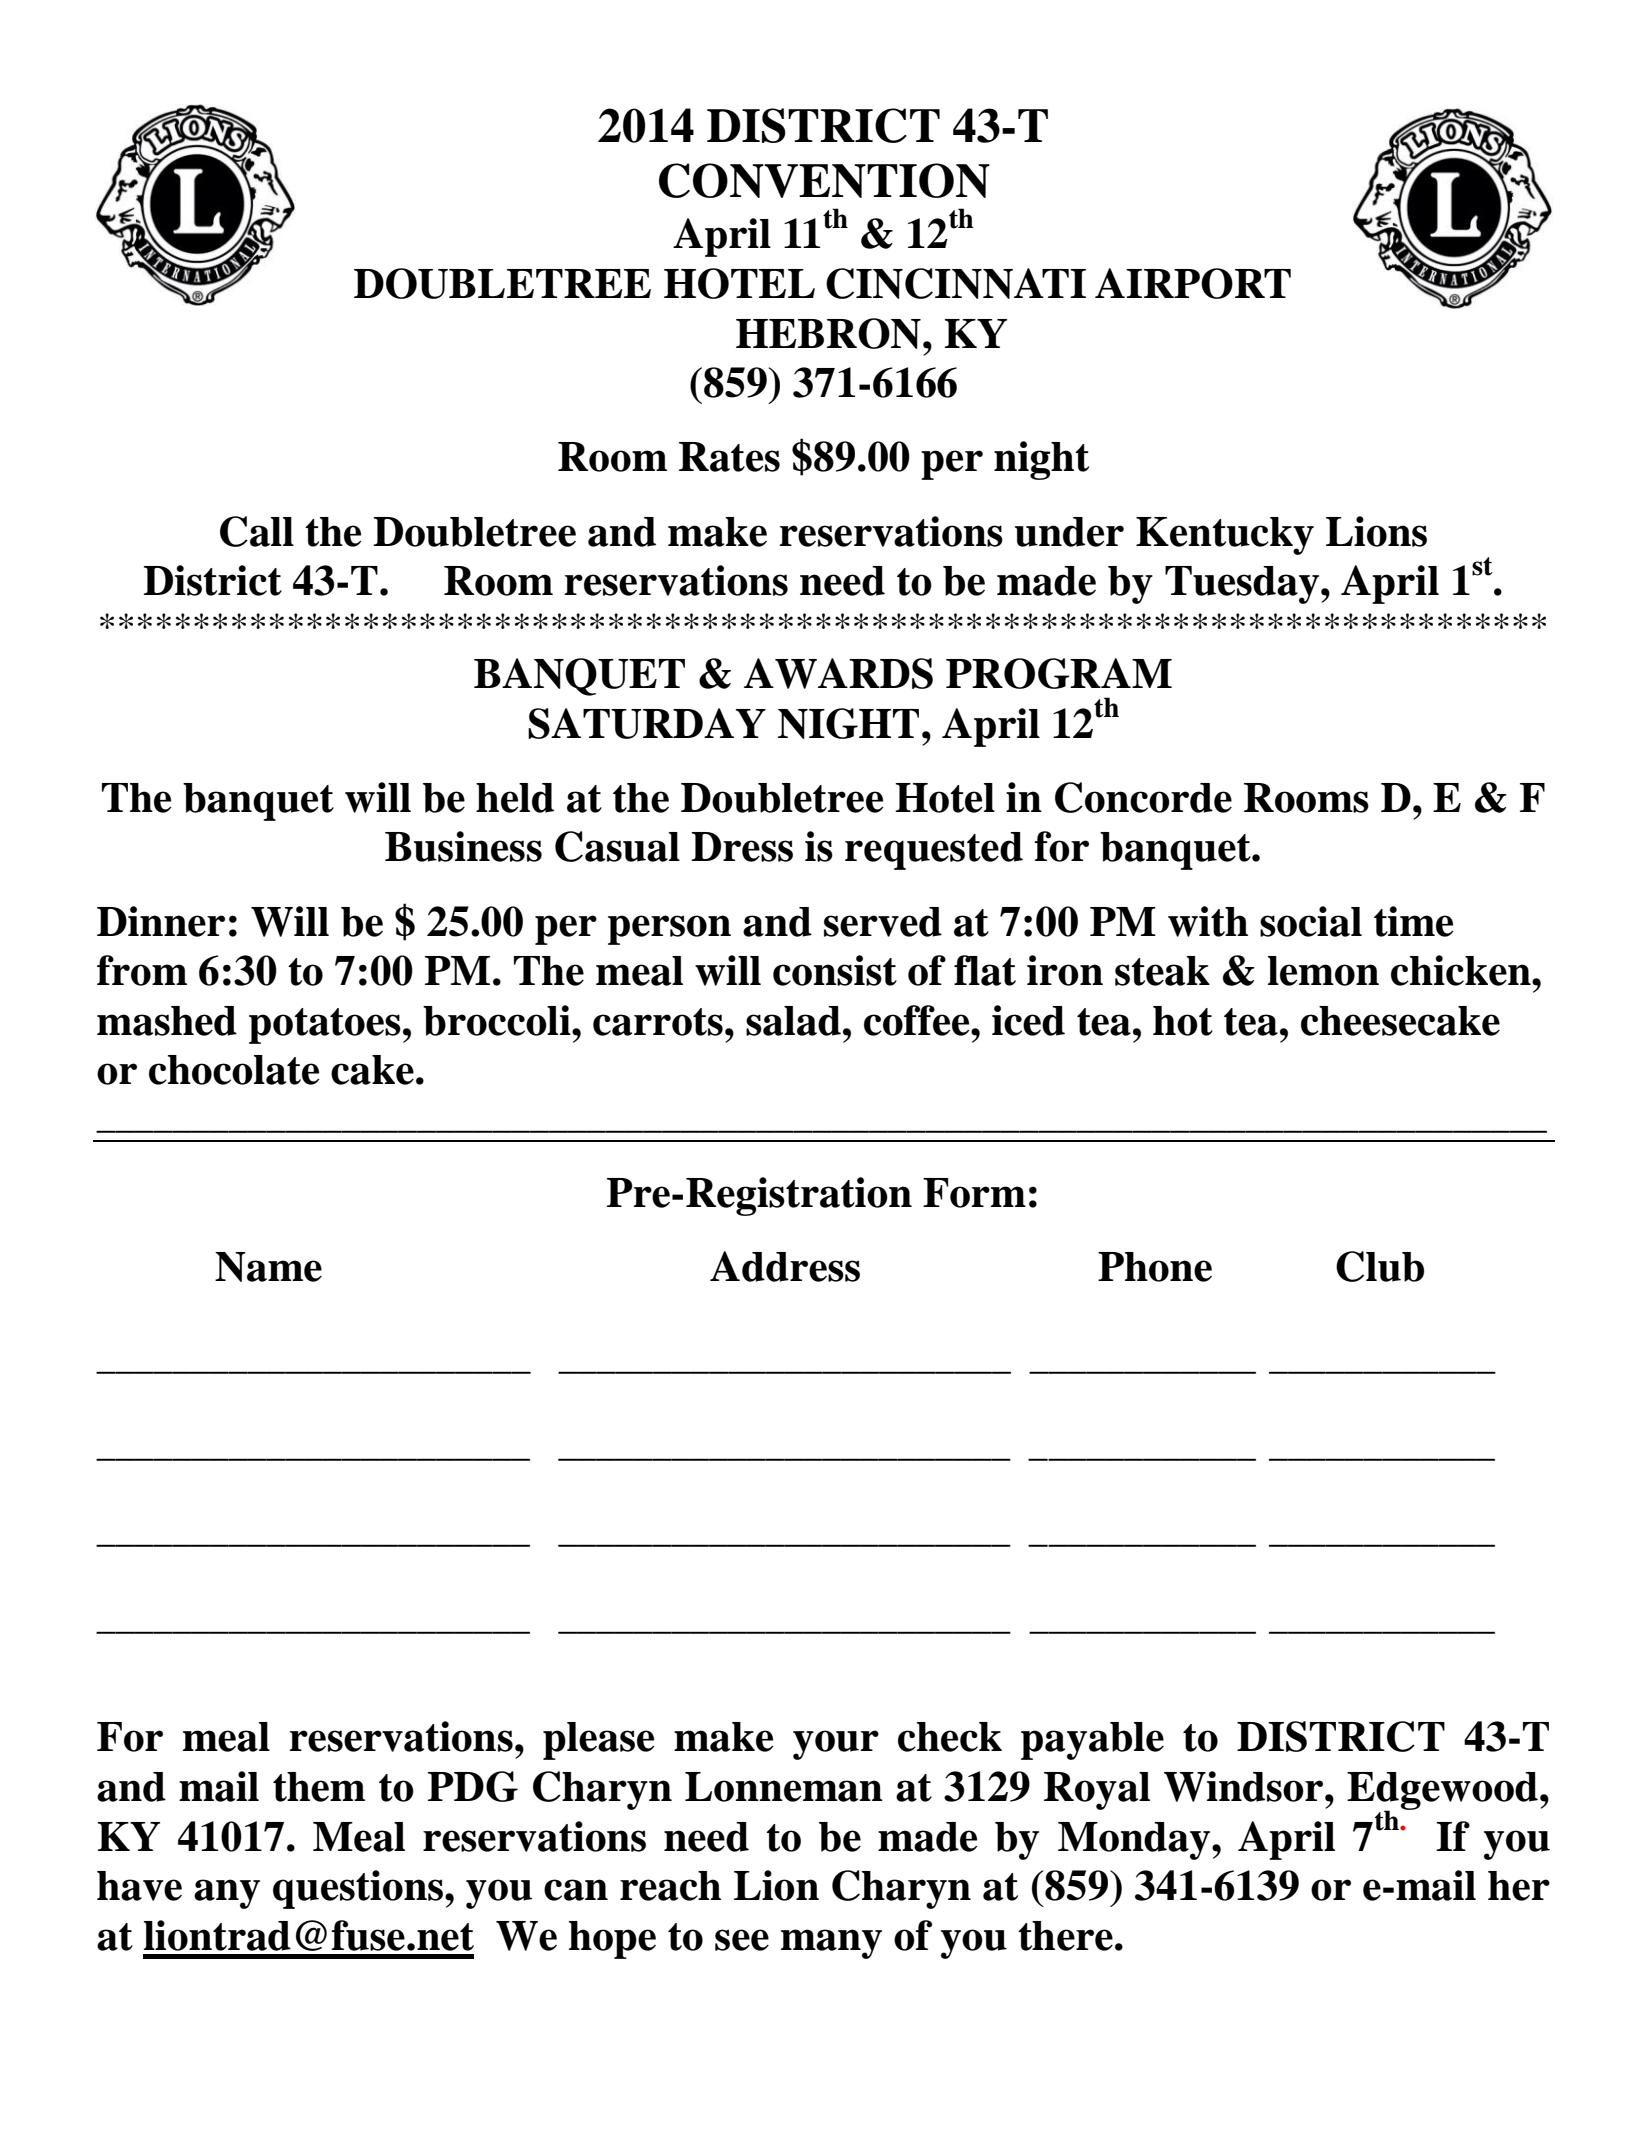 The width and height of the document is (1647, 2132). I want to click on Form, so click(974, 1193).
